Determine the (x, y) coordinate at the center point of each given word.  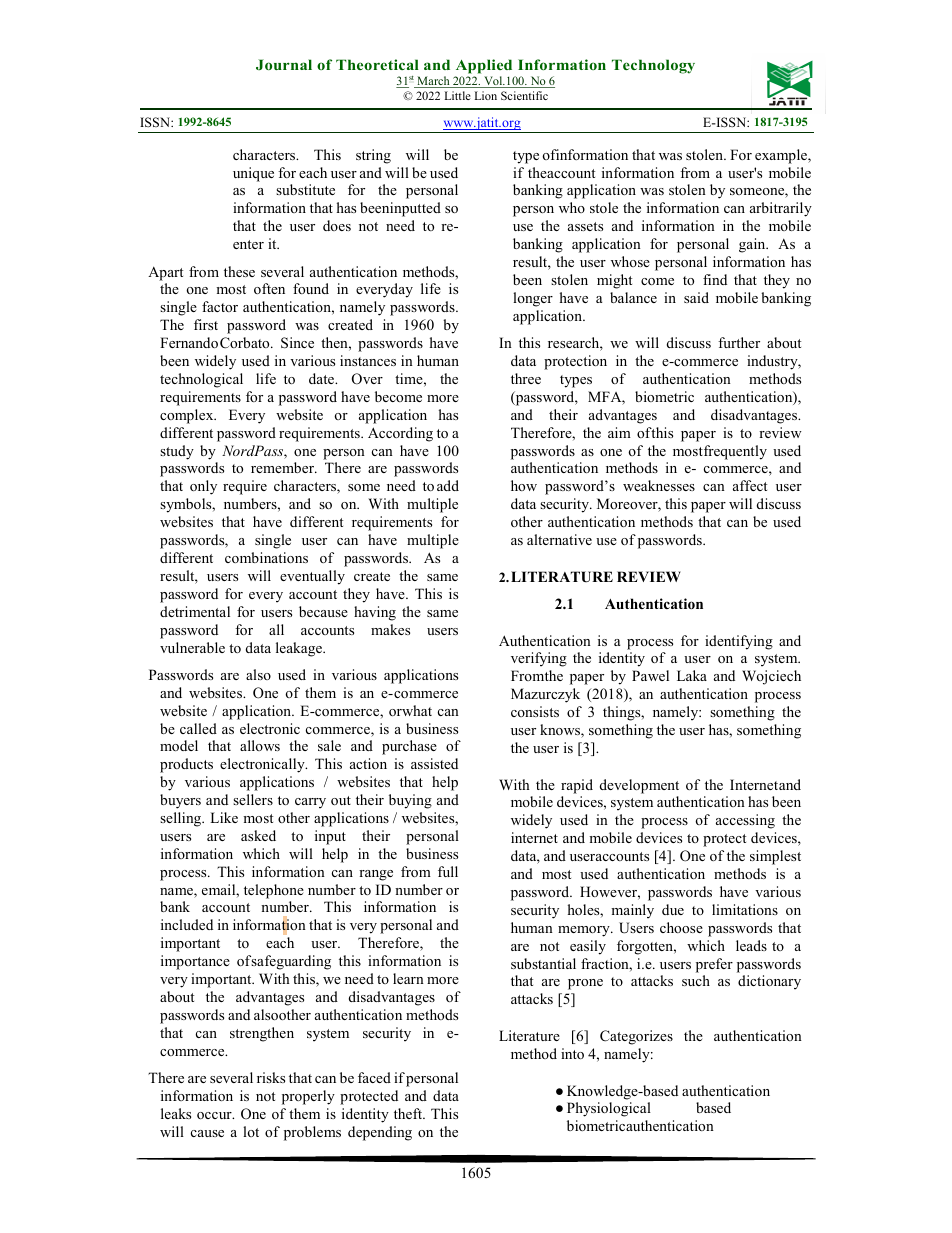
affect (750, 485)
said (696, 297)
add (448, 485)
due (673, 909)
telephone (274, 891)
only (203, 487)
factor (220, 306)
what (416, 710)
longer (533, 299)
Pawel (650, 675)
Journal (284, 64)
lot (251, 1131)
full (448, 871)
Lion (485, 95)
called (198, 728)
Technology (653, 66)
